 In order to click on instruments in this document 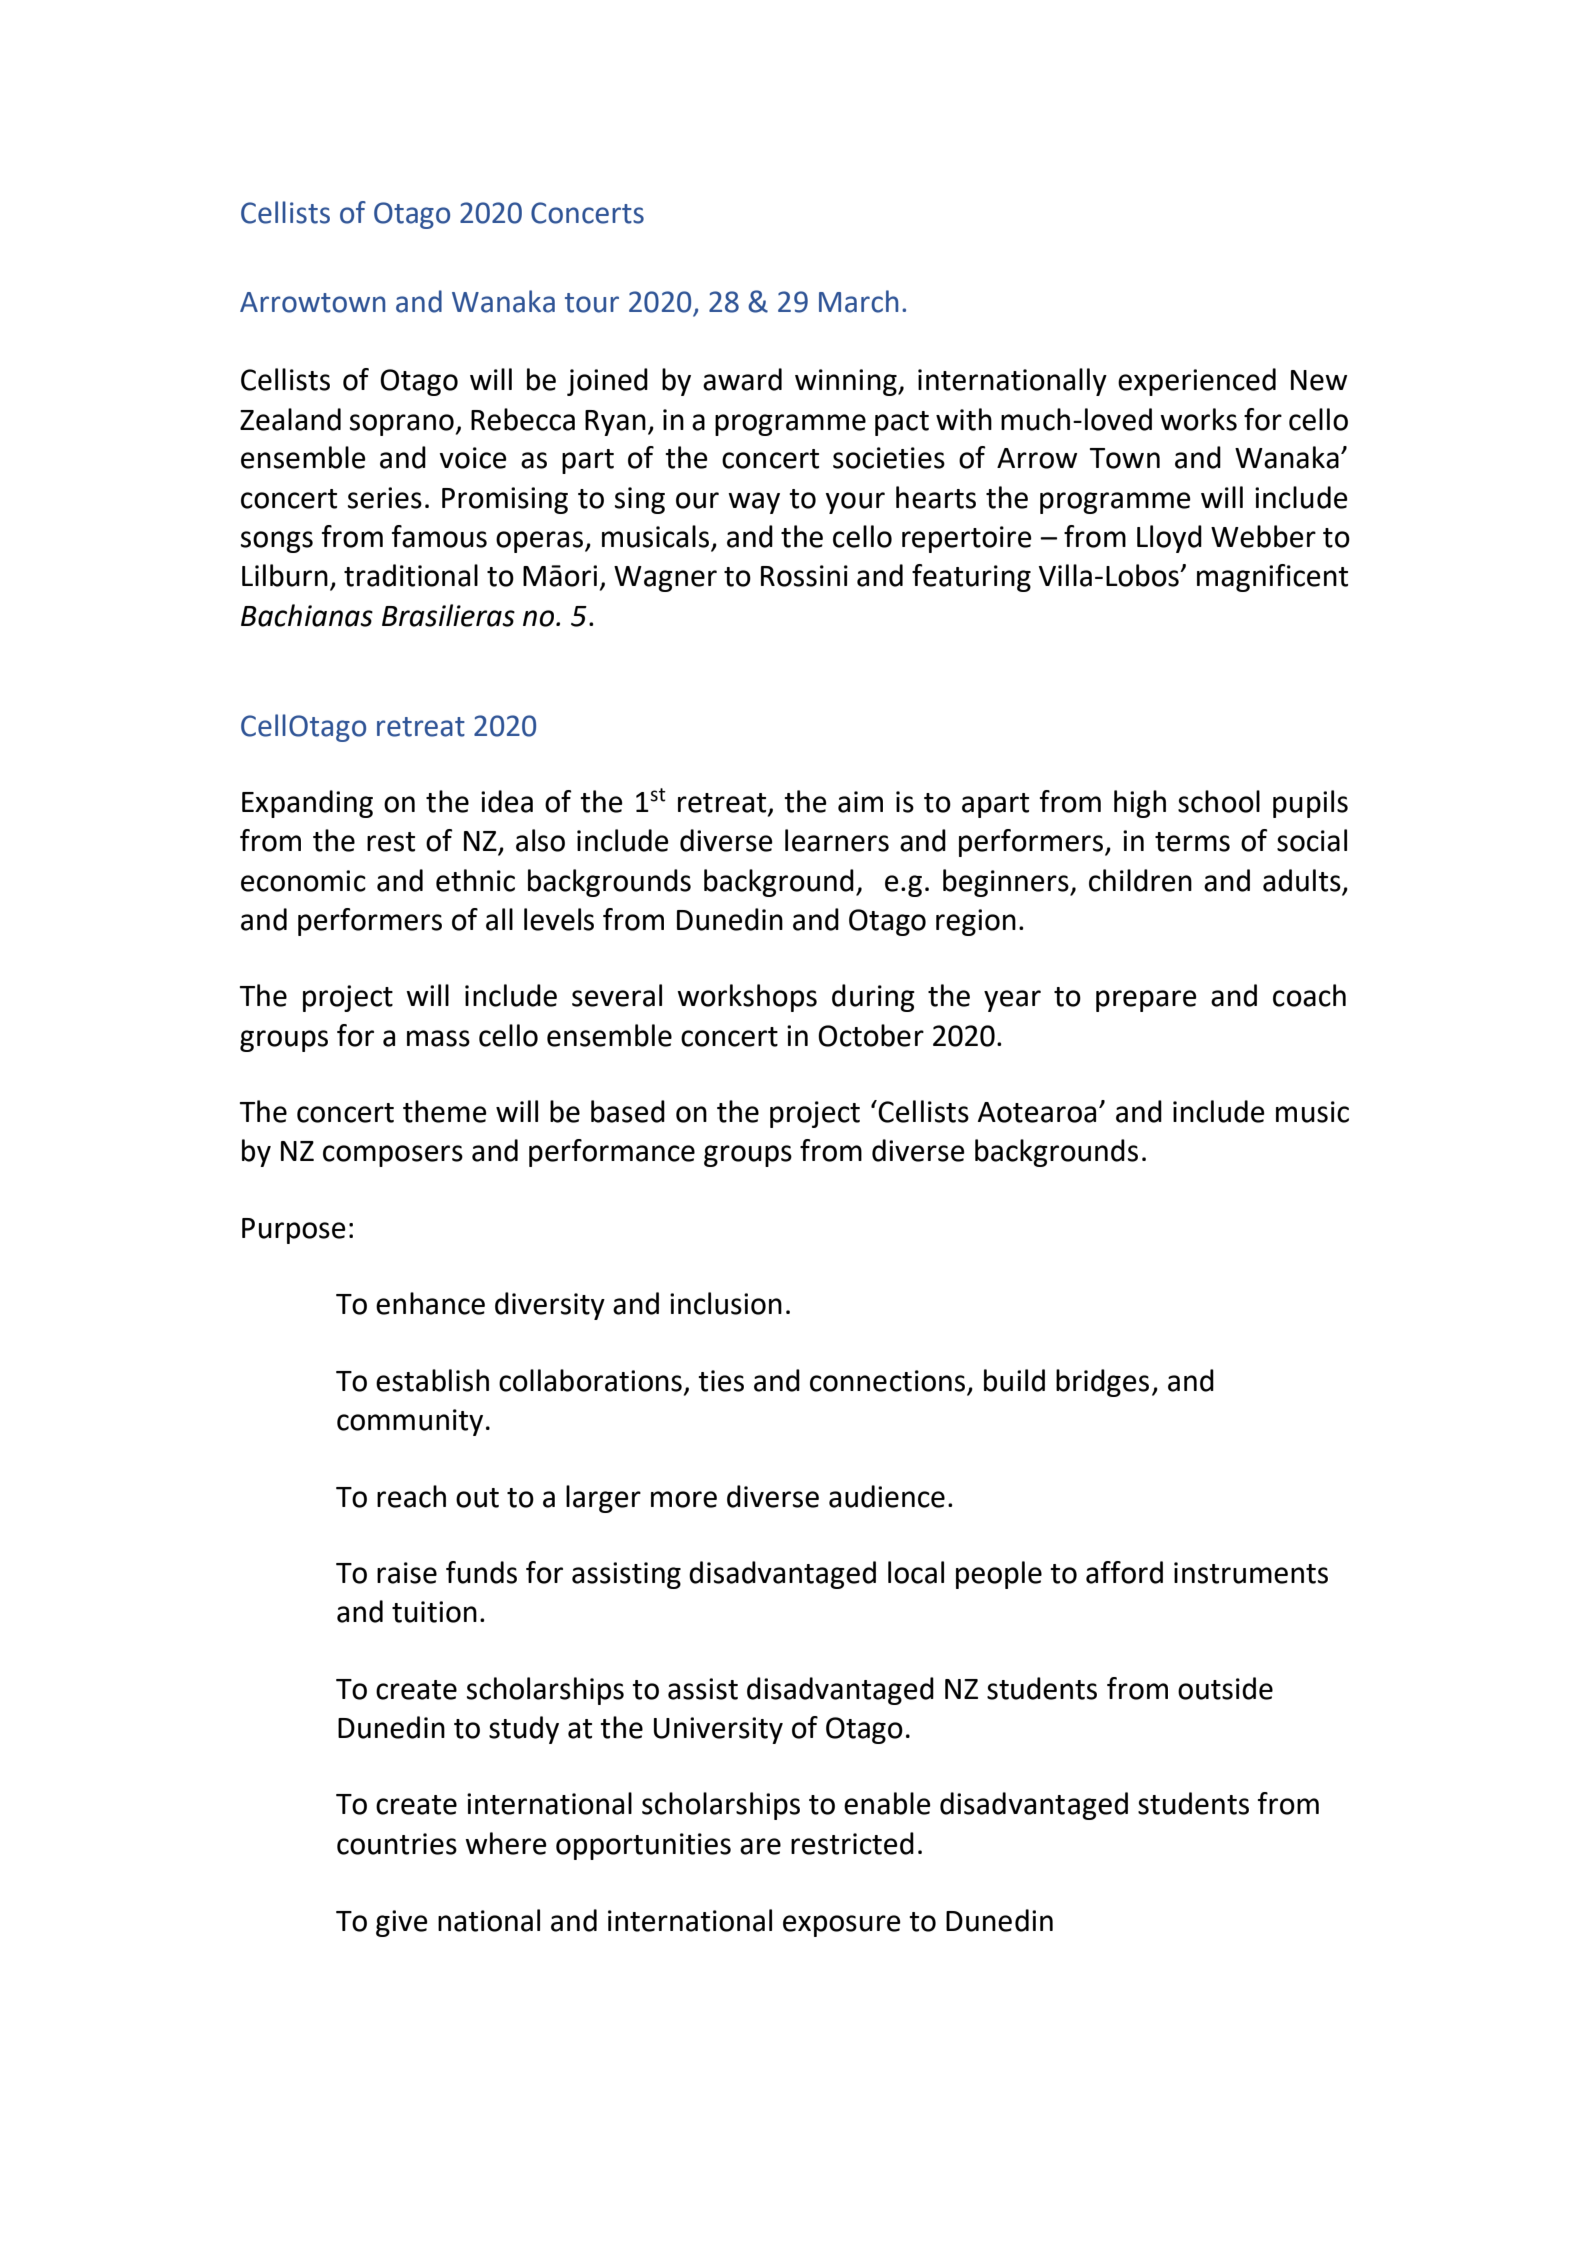, I will do `click(1251, 1573)`.
